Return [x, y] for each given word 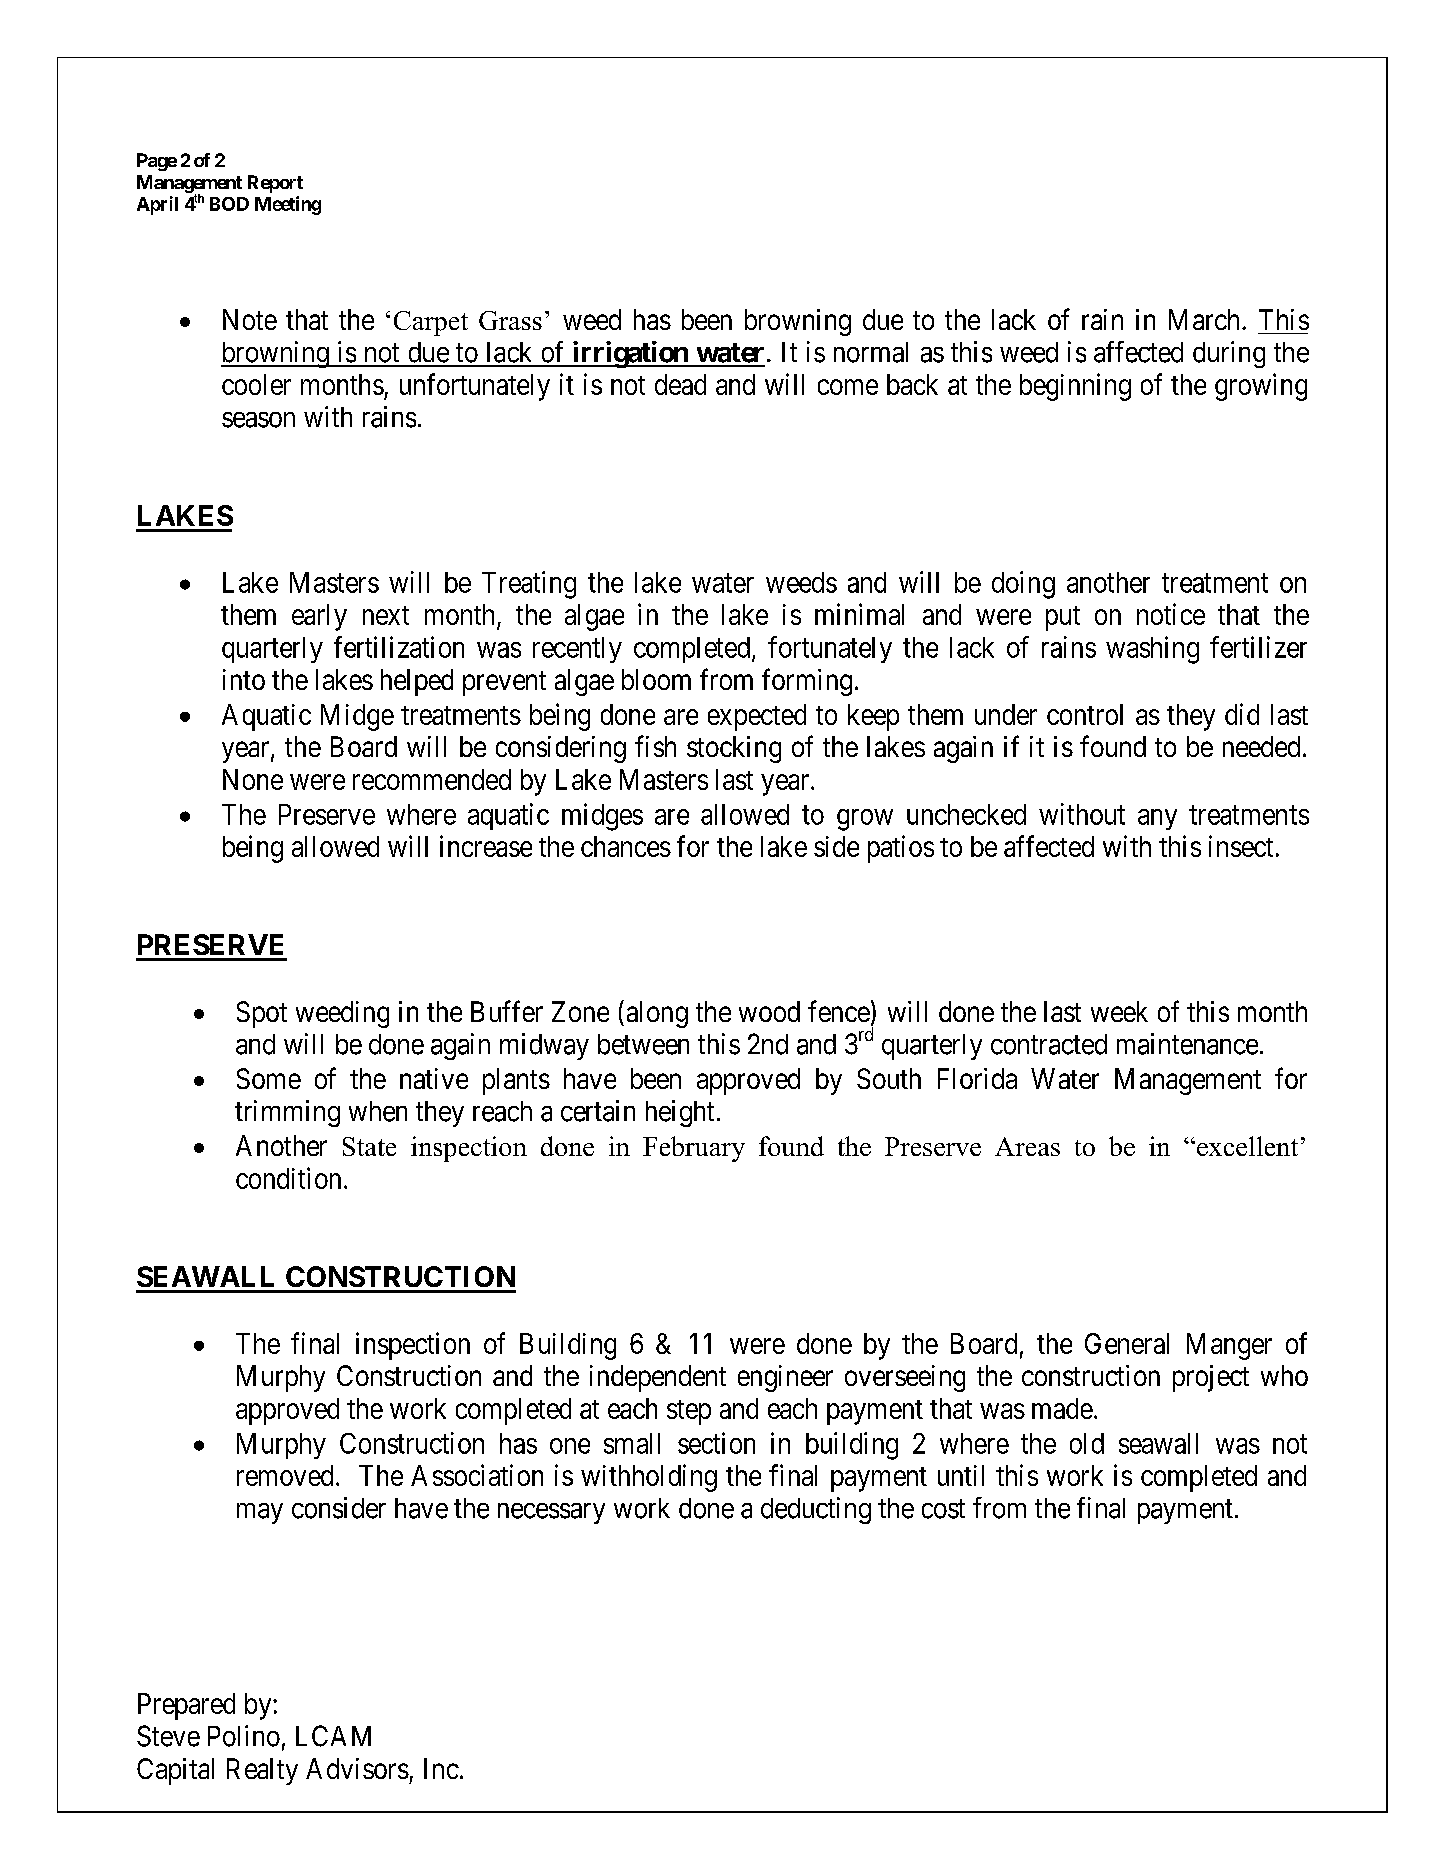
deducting [816, 1510]
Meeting [288, 205]
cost [943, 1509]
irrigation [630, 354]
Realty [262, 1771]
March [1206, 319]
